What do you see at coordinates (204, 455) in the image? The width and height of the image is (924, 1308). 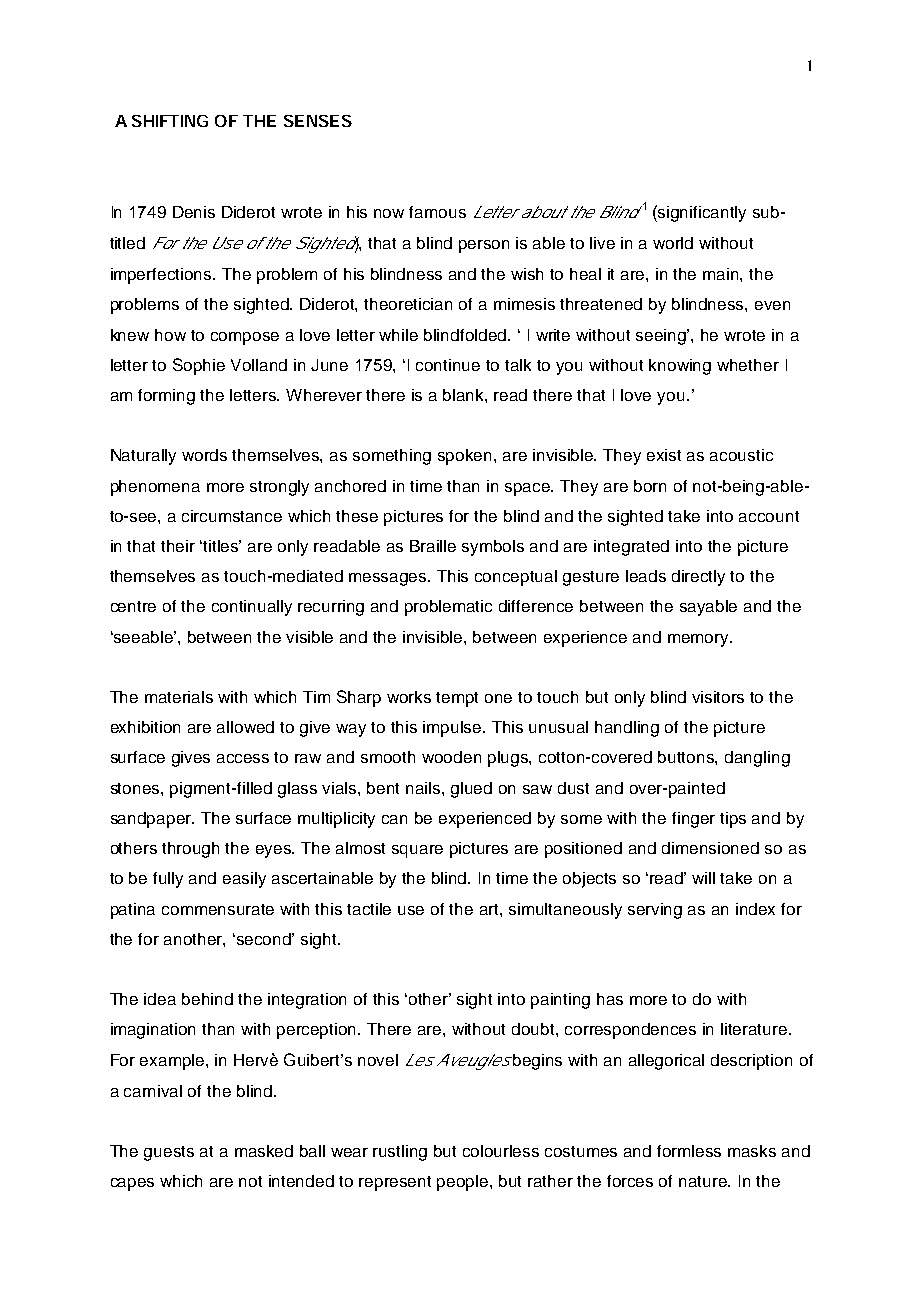 I see `words` at bounding box center [204, 455].
